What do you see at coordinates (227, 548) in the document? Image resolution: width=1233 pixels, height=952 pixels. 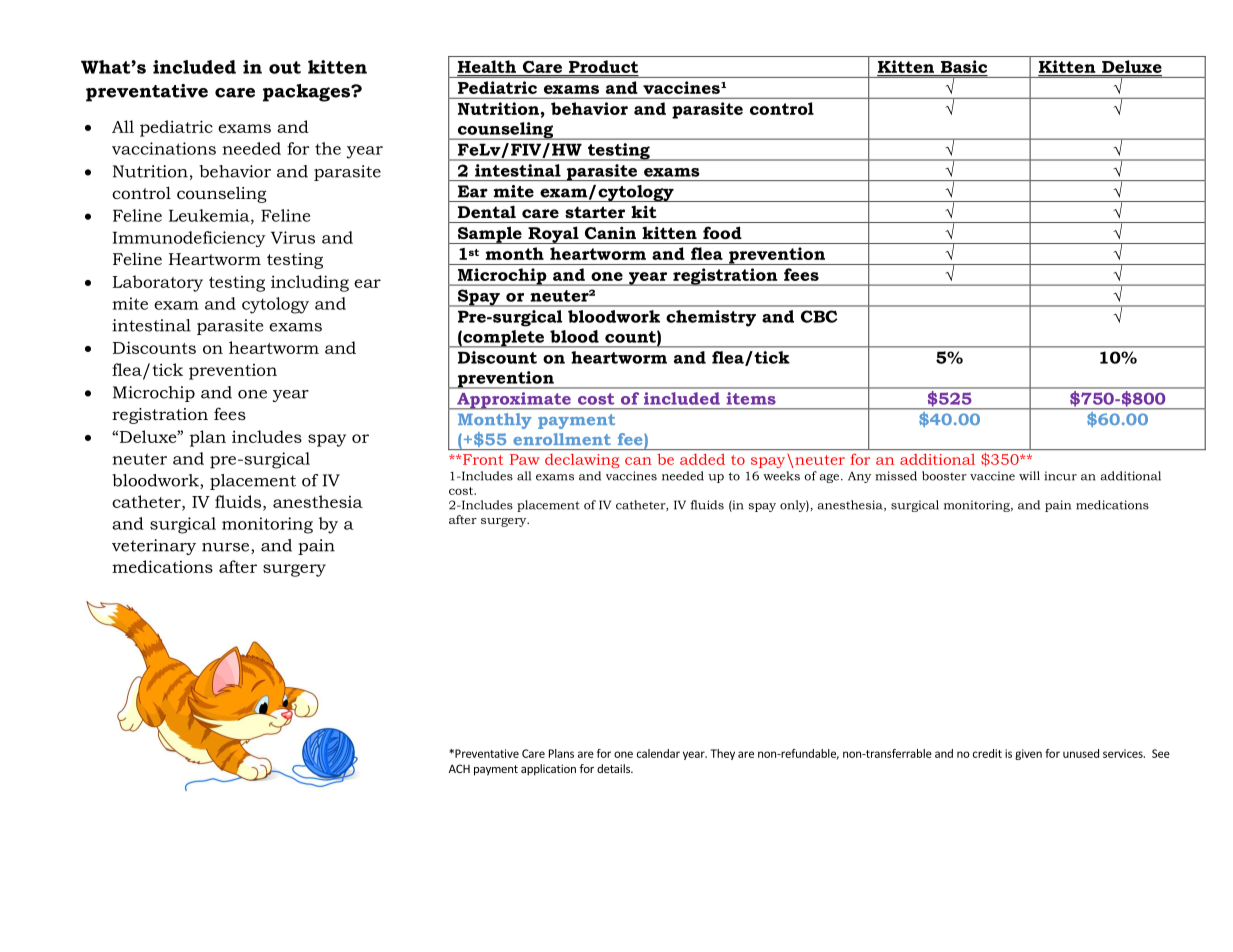 I see `nurse` at bounding box center [227, 548].
